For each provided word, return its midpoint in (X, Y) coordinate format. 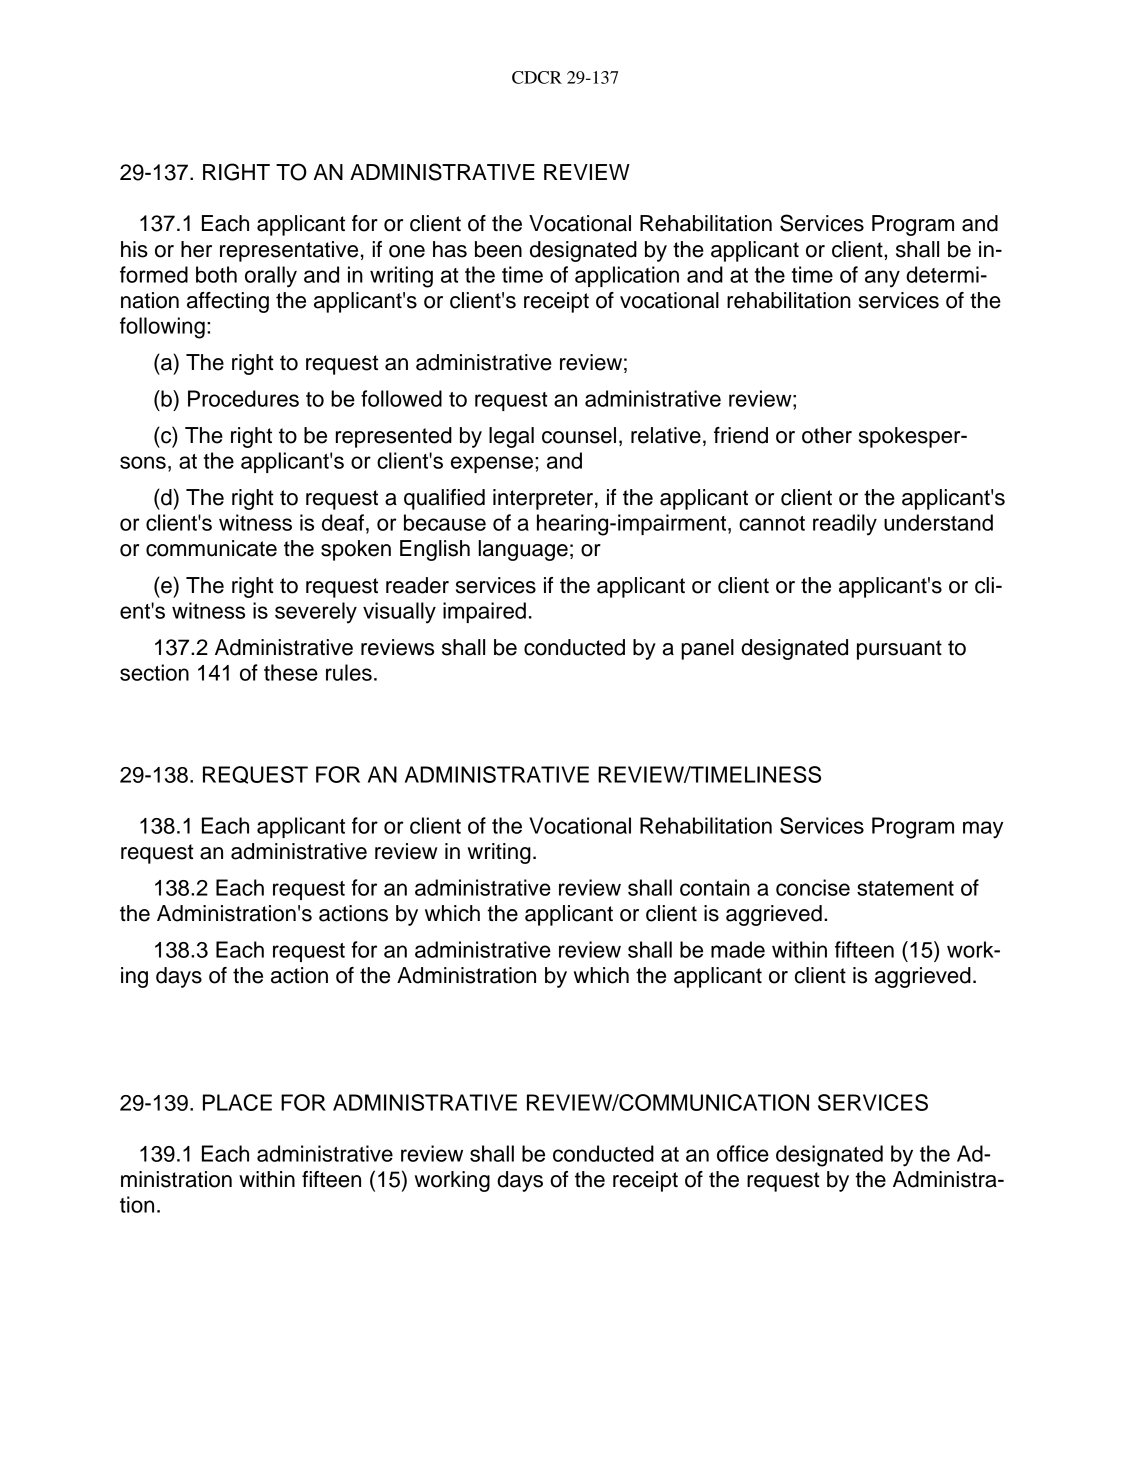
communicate (211, 548)
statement (905, 888)
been (498, 249)
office (743, 1153)
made (738, 949)
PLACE (237, 1102)
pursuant (899, 650)
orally (271, 277)
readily (845, 525)
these (291, 672)
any (882, 279)
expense (493, 464)
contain (715, 887)
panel (707, 649)
